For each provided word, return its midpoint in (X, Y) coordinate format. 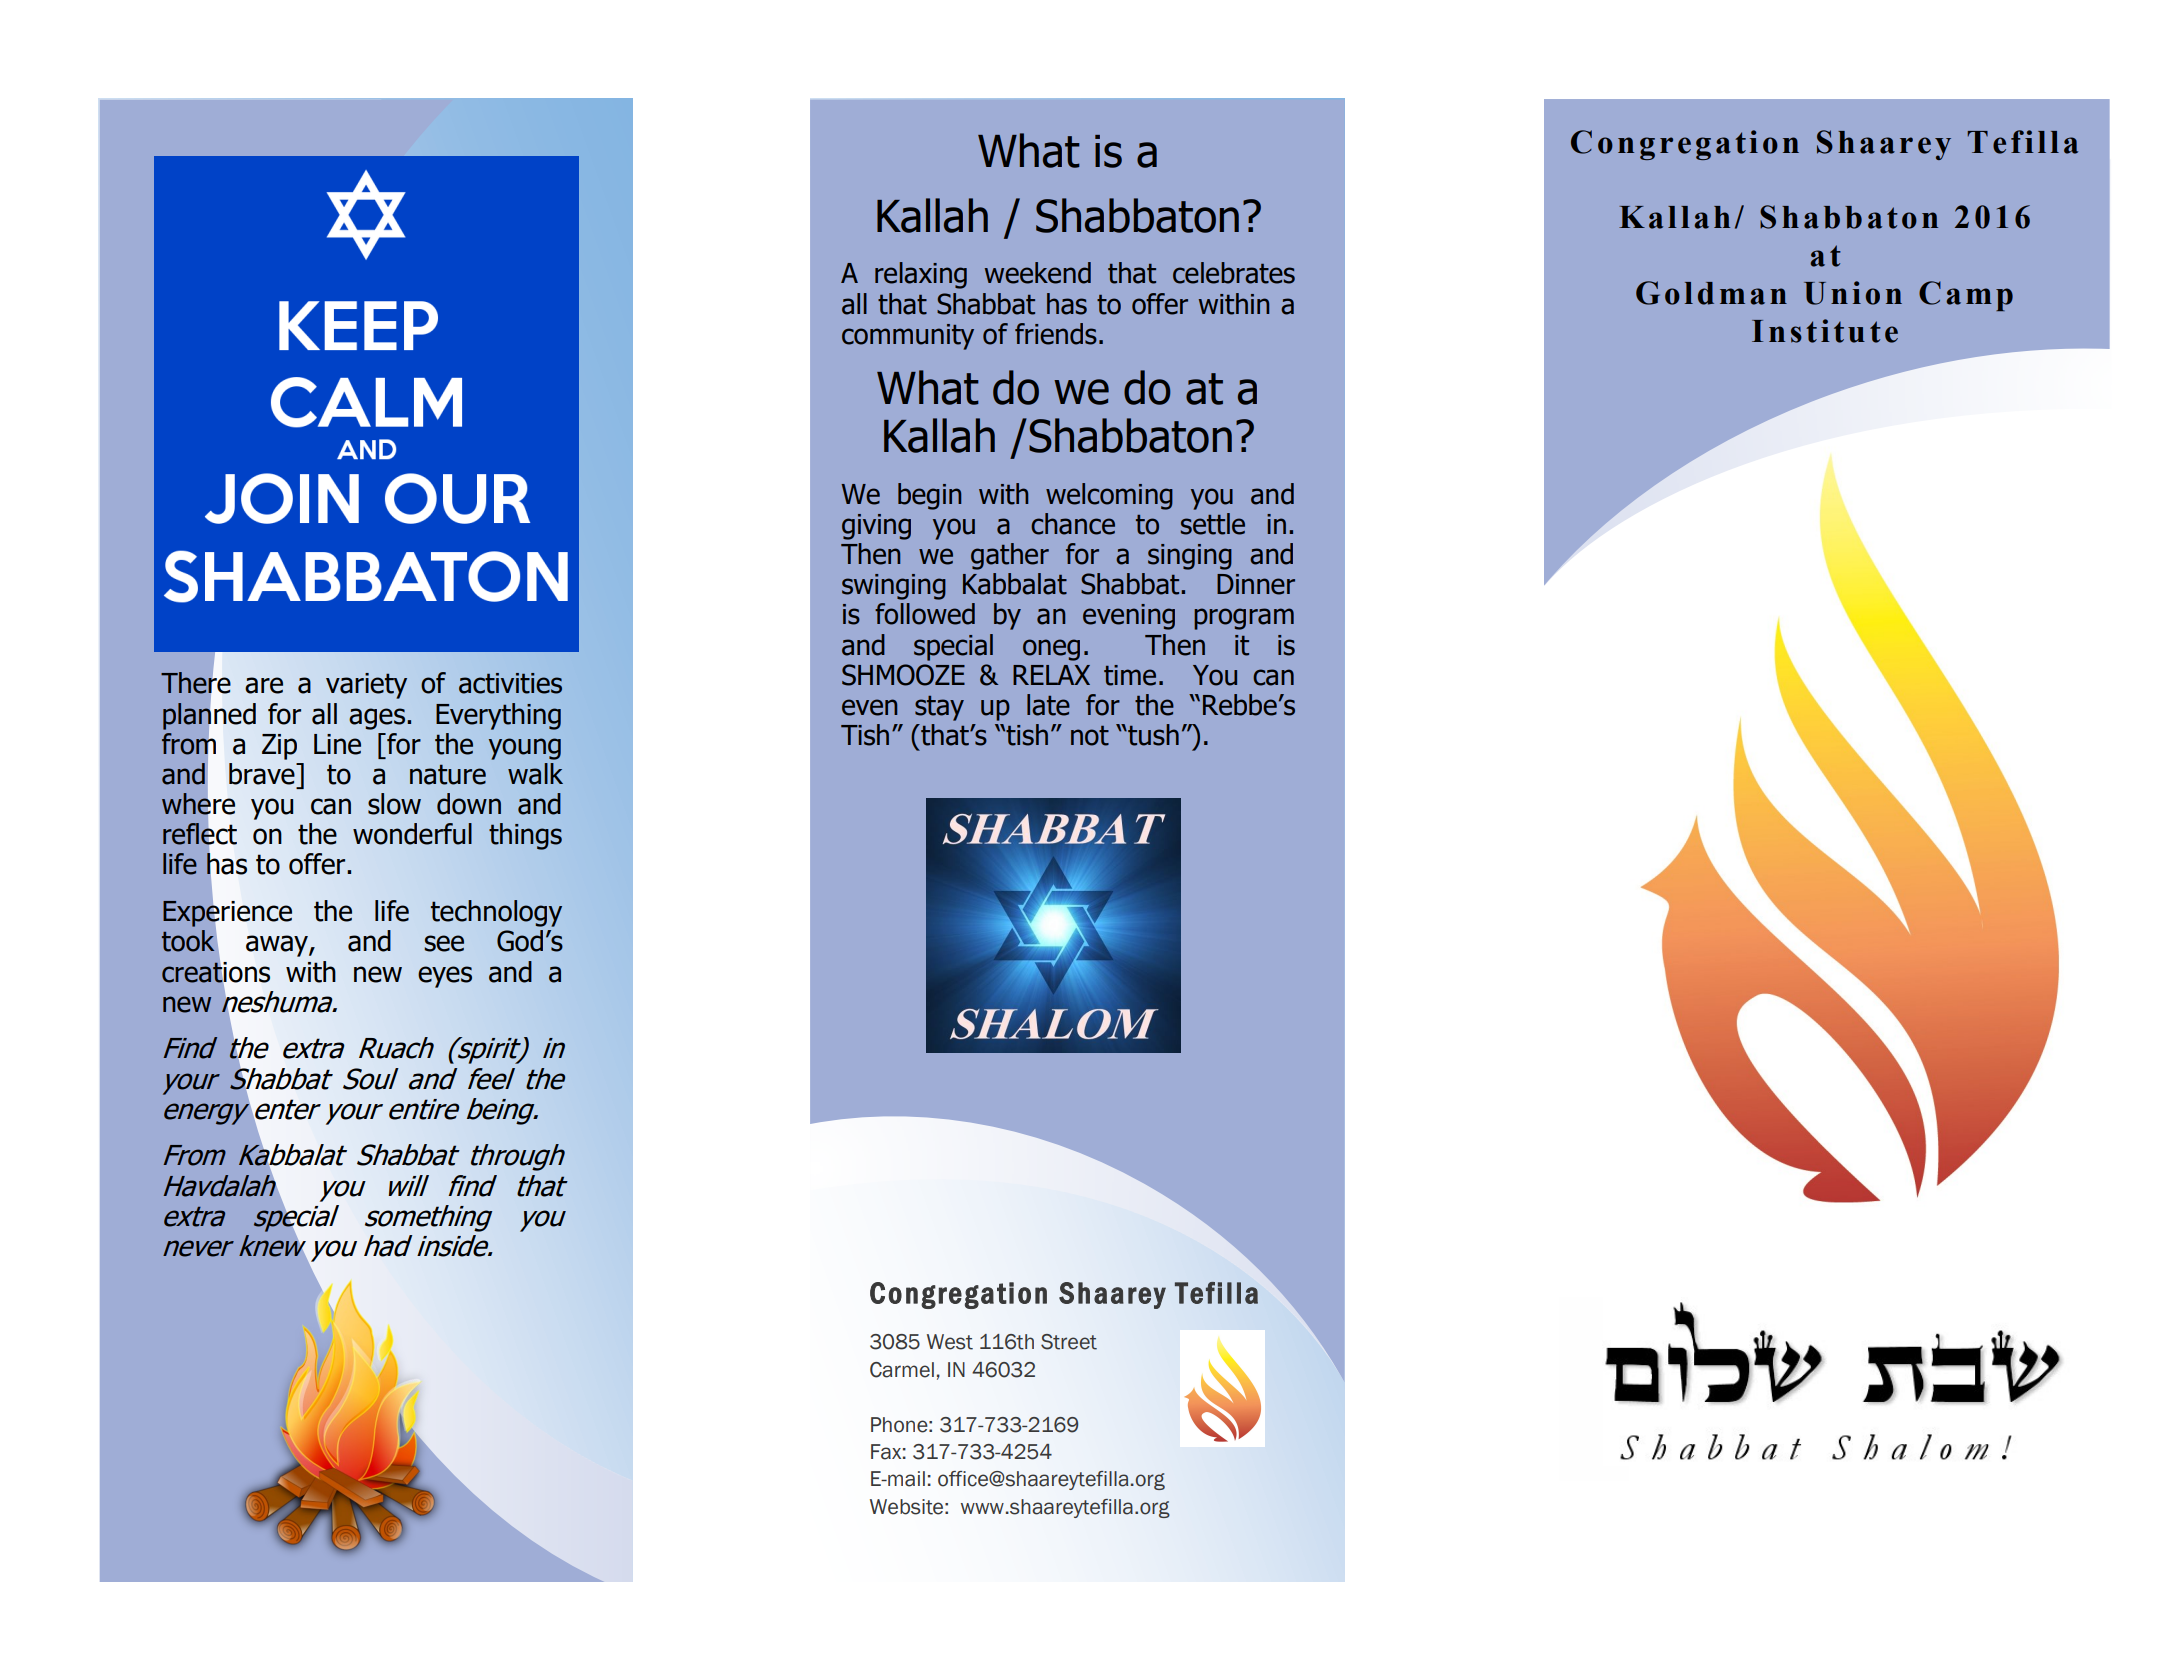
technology (496, 913)
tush (1152, 735)
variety (366, 686)
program (1244, 619)
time (1130, 675)
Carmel (902, 1370)
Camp (1966, 296)
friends (1056, 334)
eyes (445, 977)
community (908, 337)
